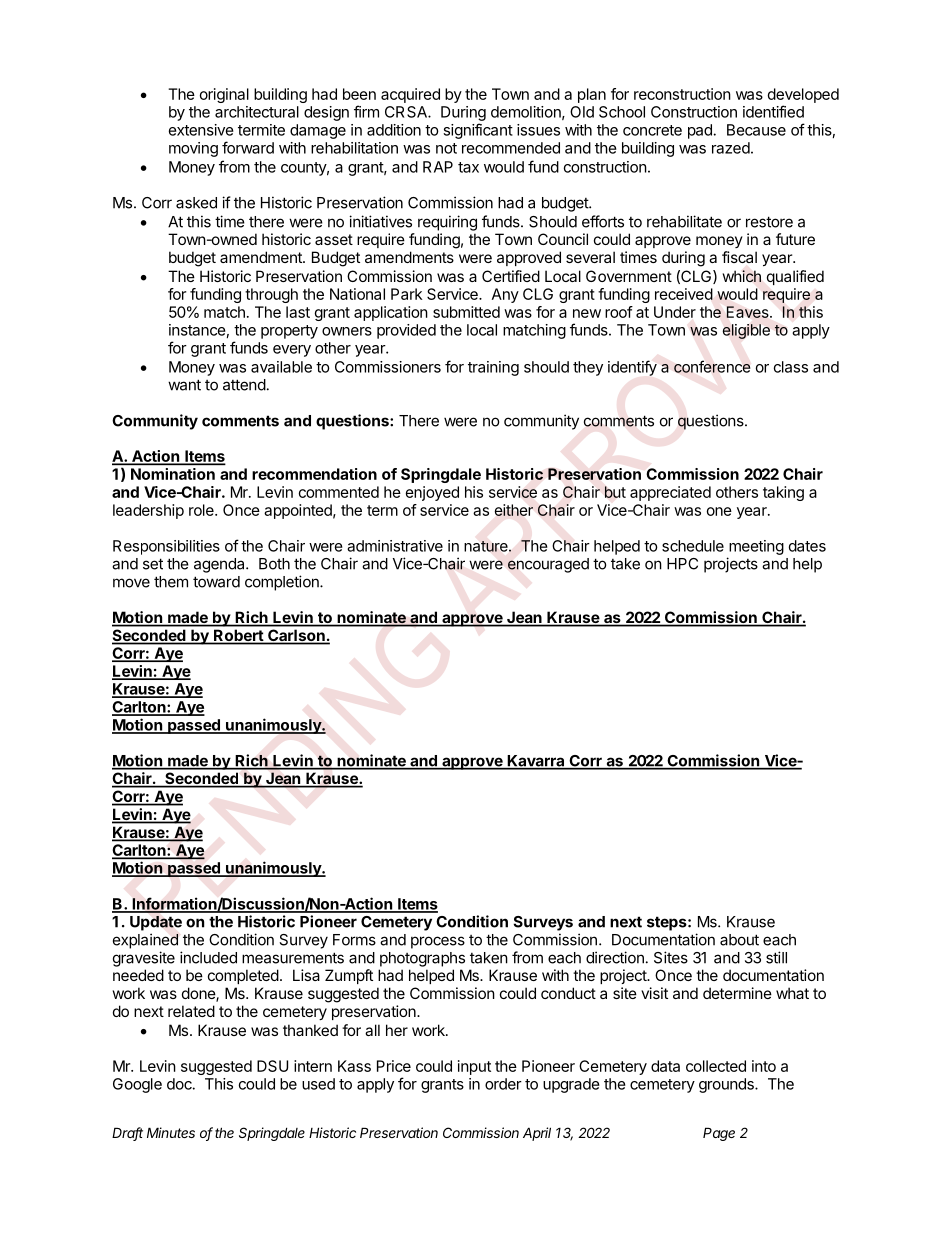  I want to click on Minutes, so click(171, 1132).
